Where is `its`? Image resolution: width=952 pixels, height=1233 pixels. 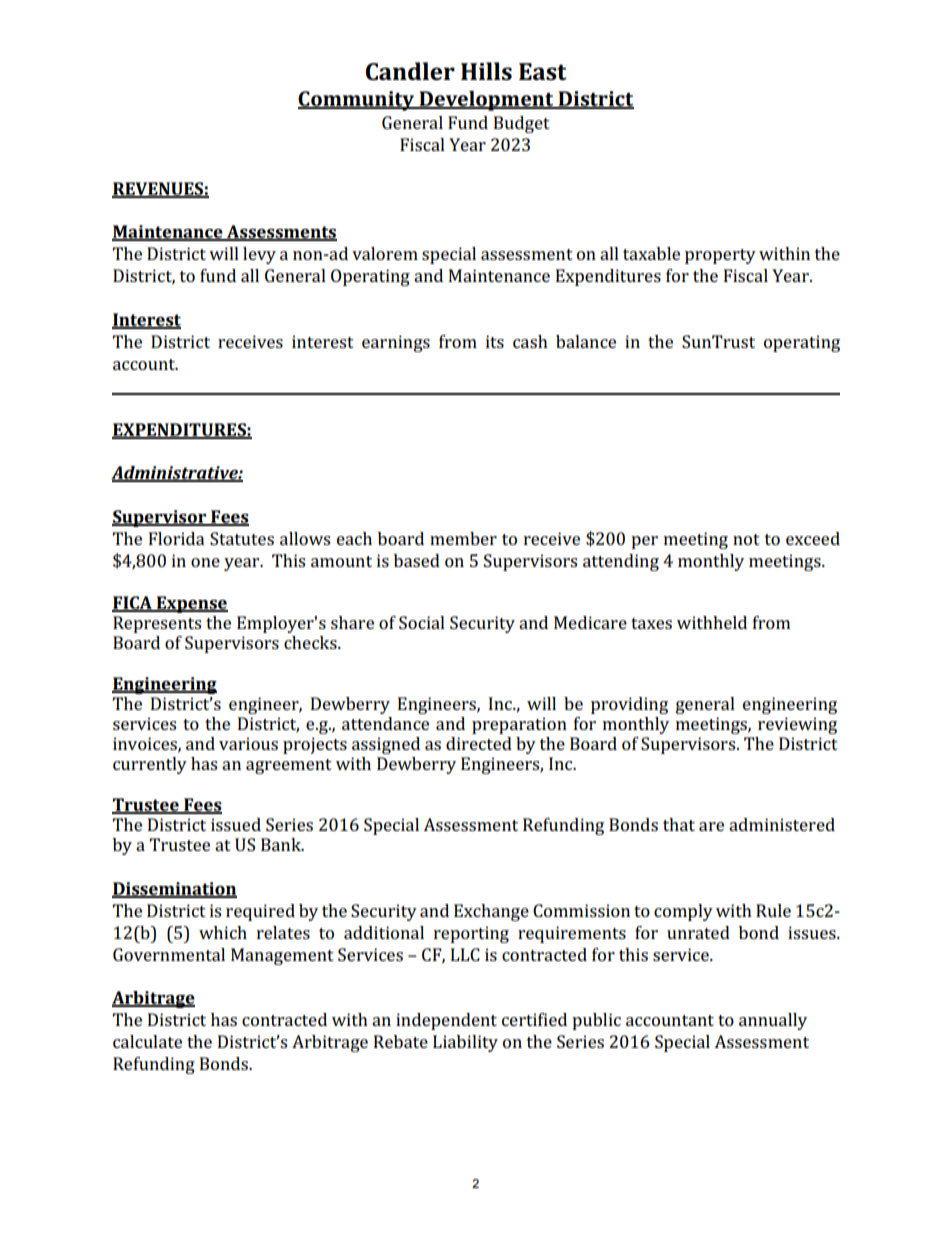
its is located at coordinates (495, 341).
